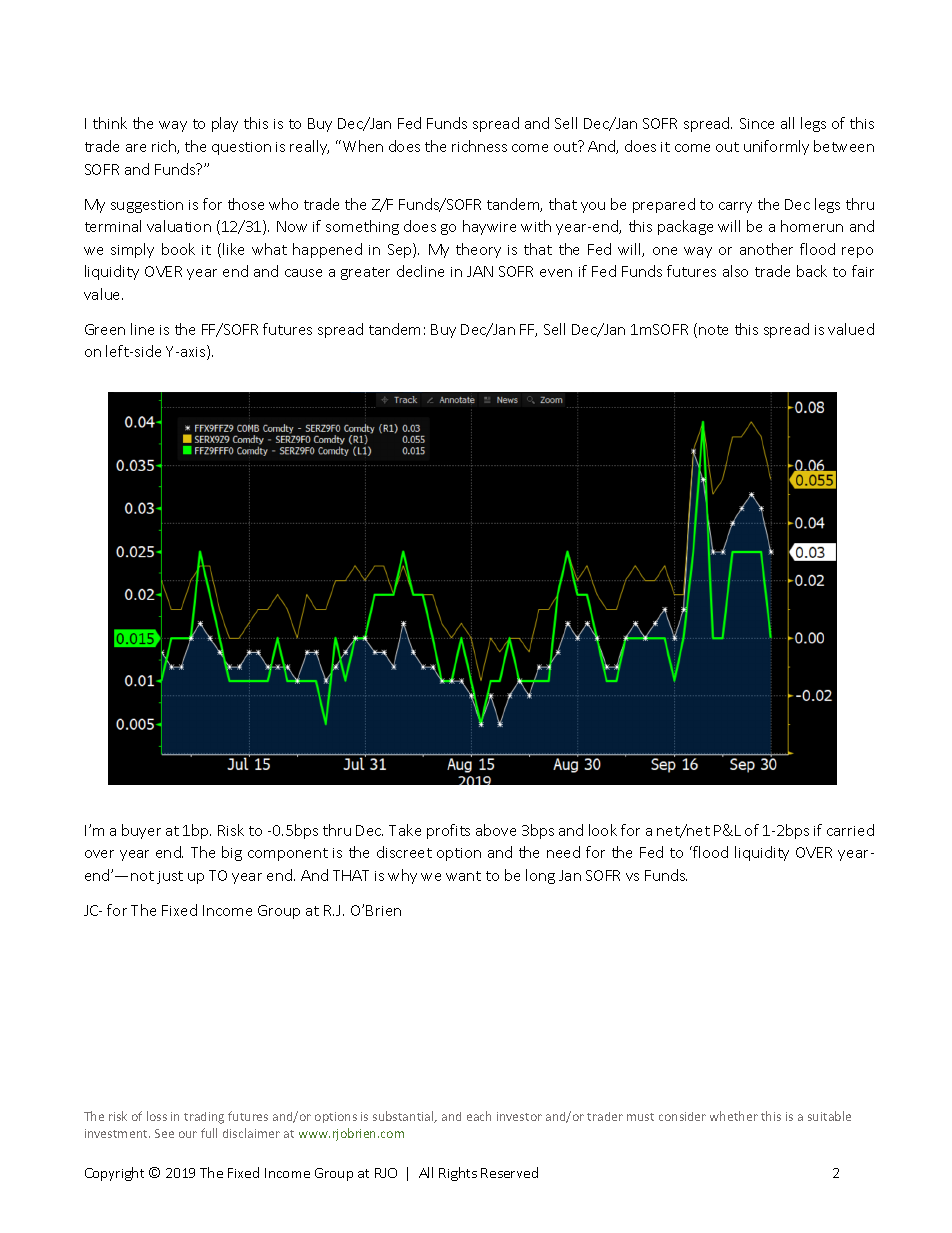 The width and height of the image is (952, 1233). Describe the element at coordinates (188, 1134) in the image. I see `our` at that location.
